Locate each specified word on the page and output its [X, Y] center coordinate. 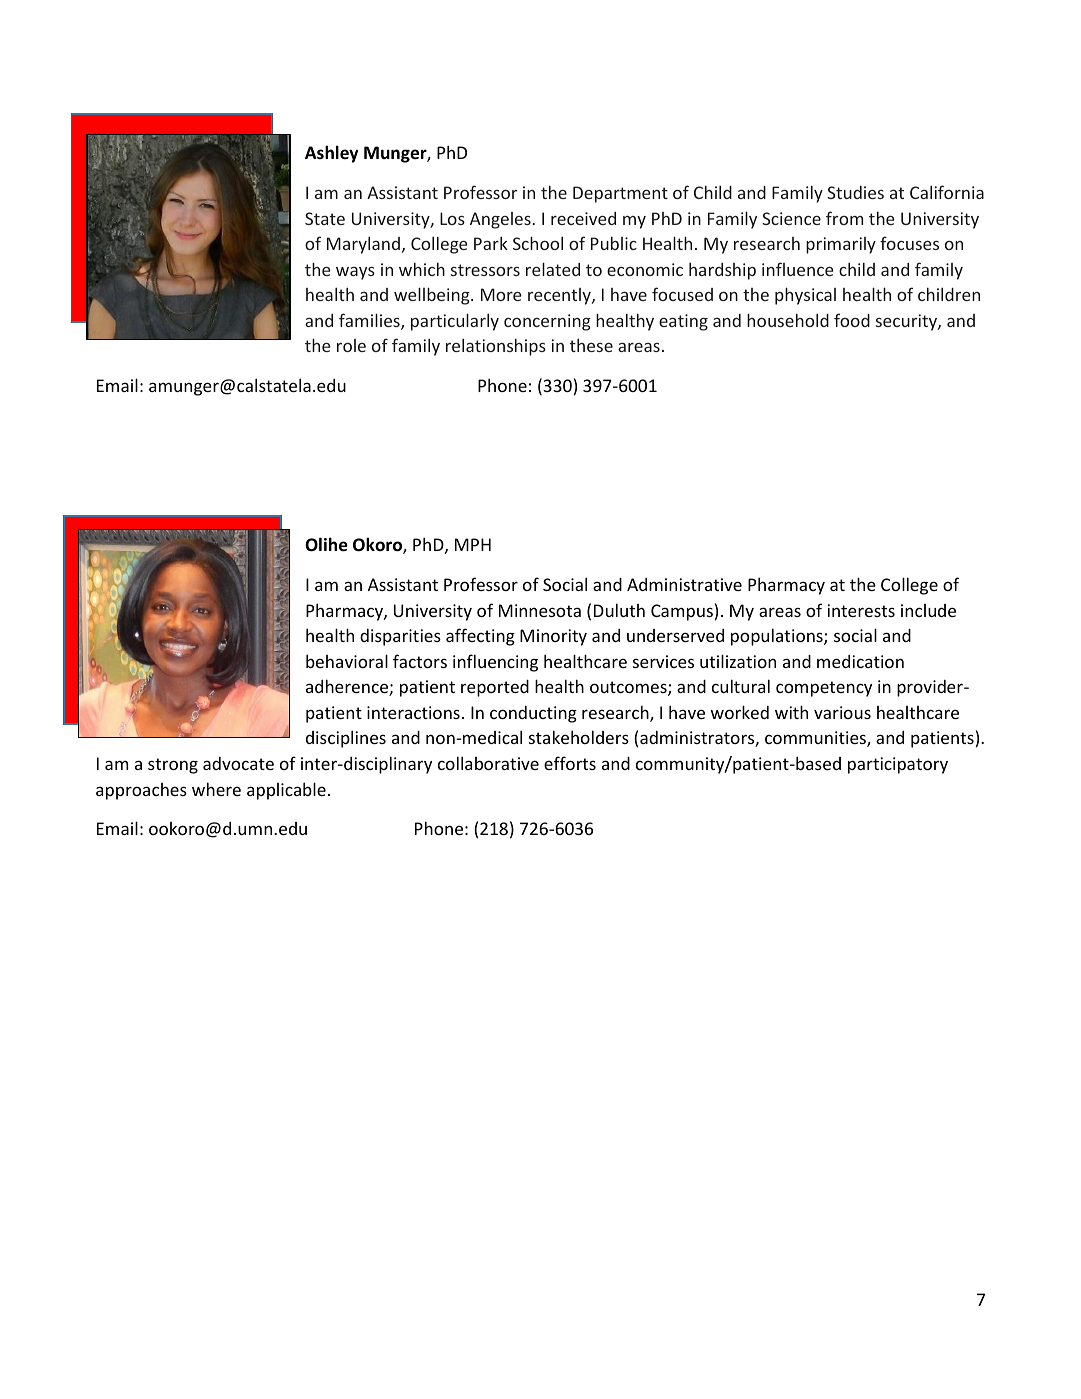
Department [620, 194]
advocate [238, 763]
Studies [855, 192]
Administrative [684, 584]
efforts [570, 763]
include [928, 610]
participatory [898, 765]
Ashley [332, 154]
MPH [473, 544]
